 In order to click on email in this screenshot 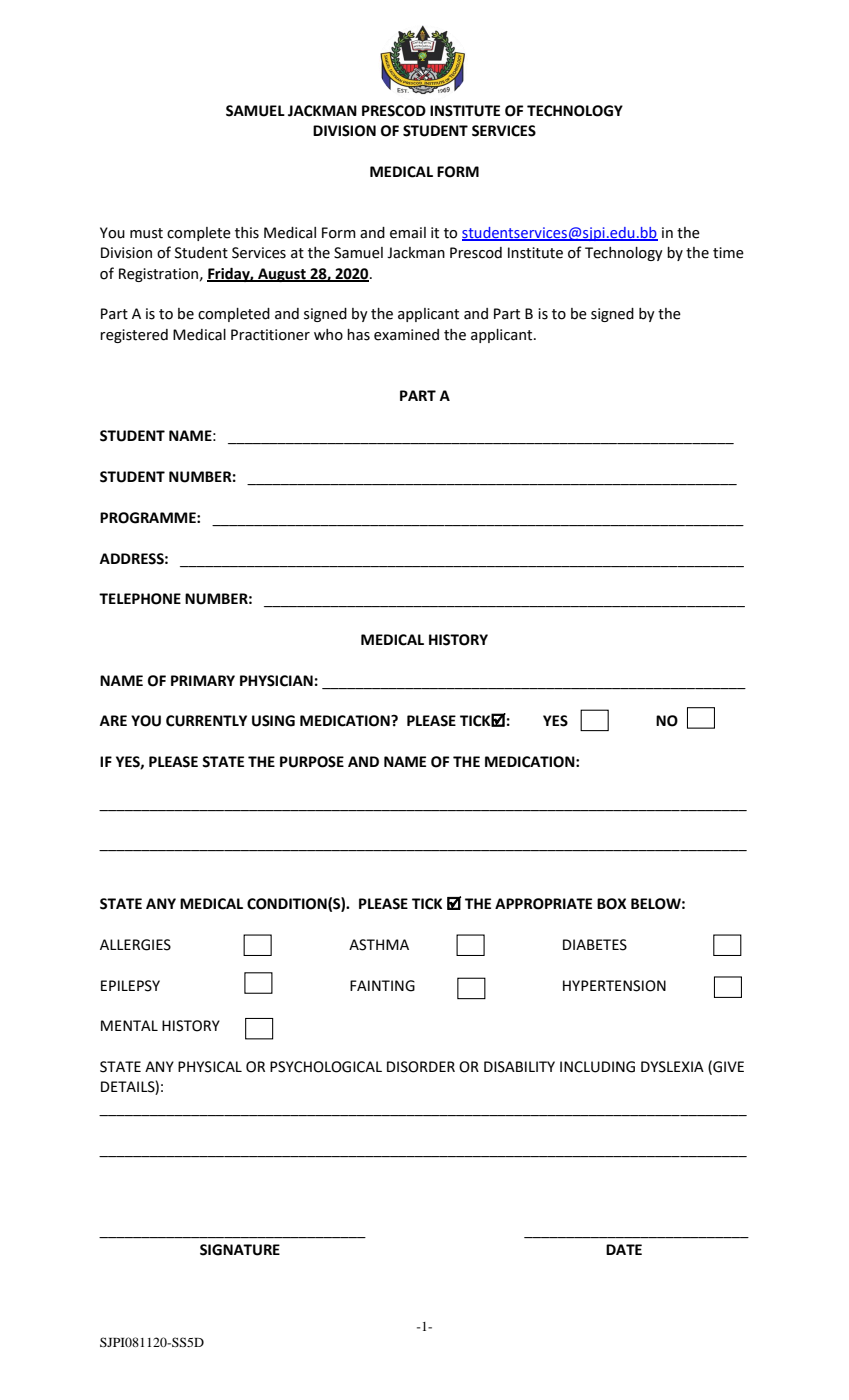, I will do `click(408, 233)`.
